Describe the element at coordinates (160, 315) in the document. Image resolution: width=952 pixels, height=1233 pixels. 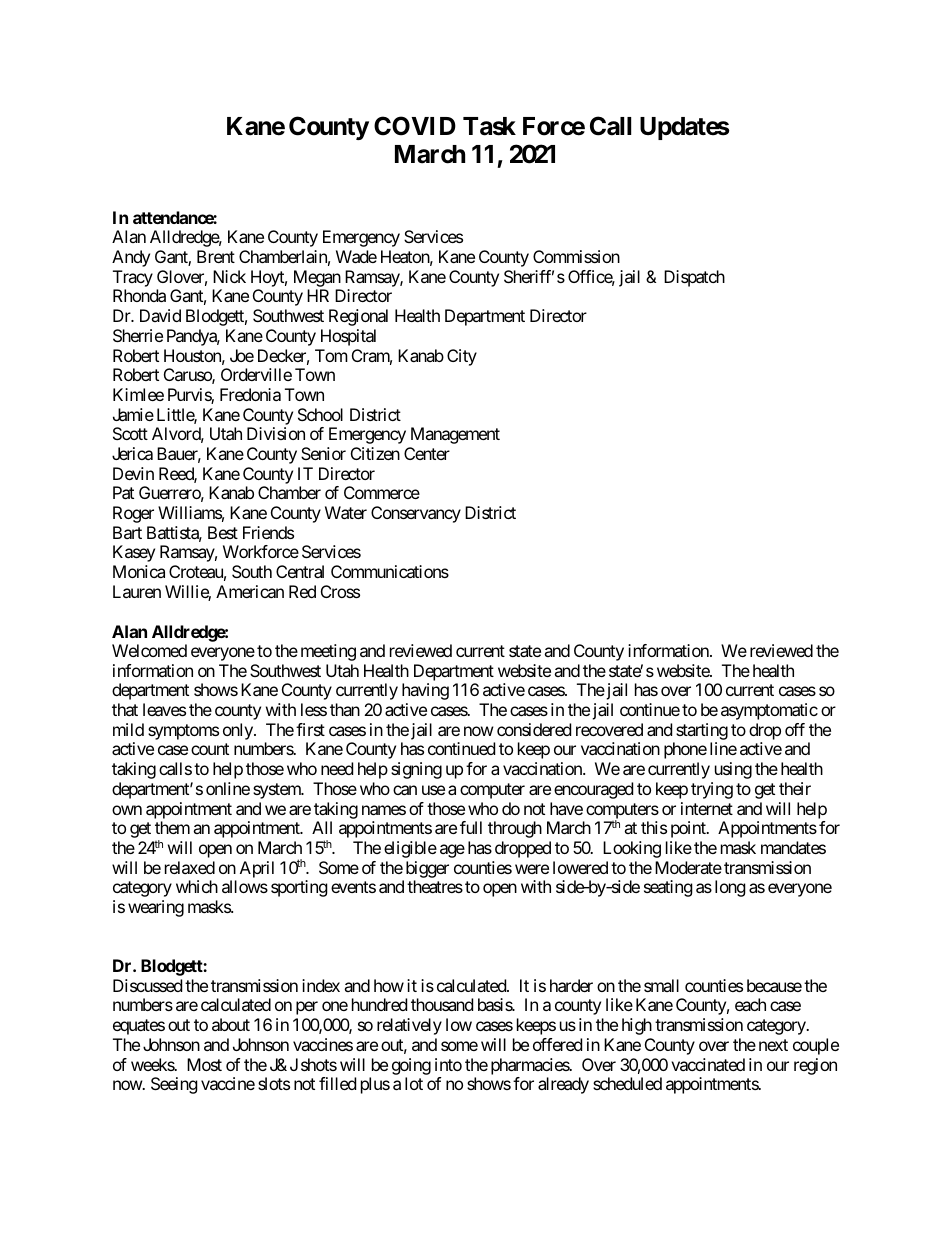
I see `David` at that location.
